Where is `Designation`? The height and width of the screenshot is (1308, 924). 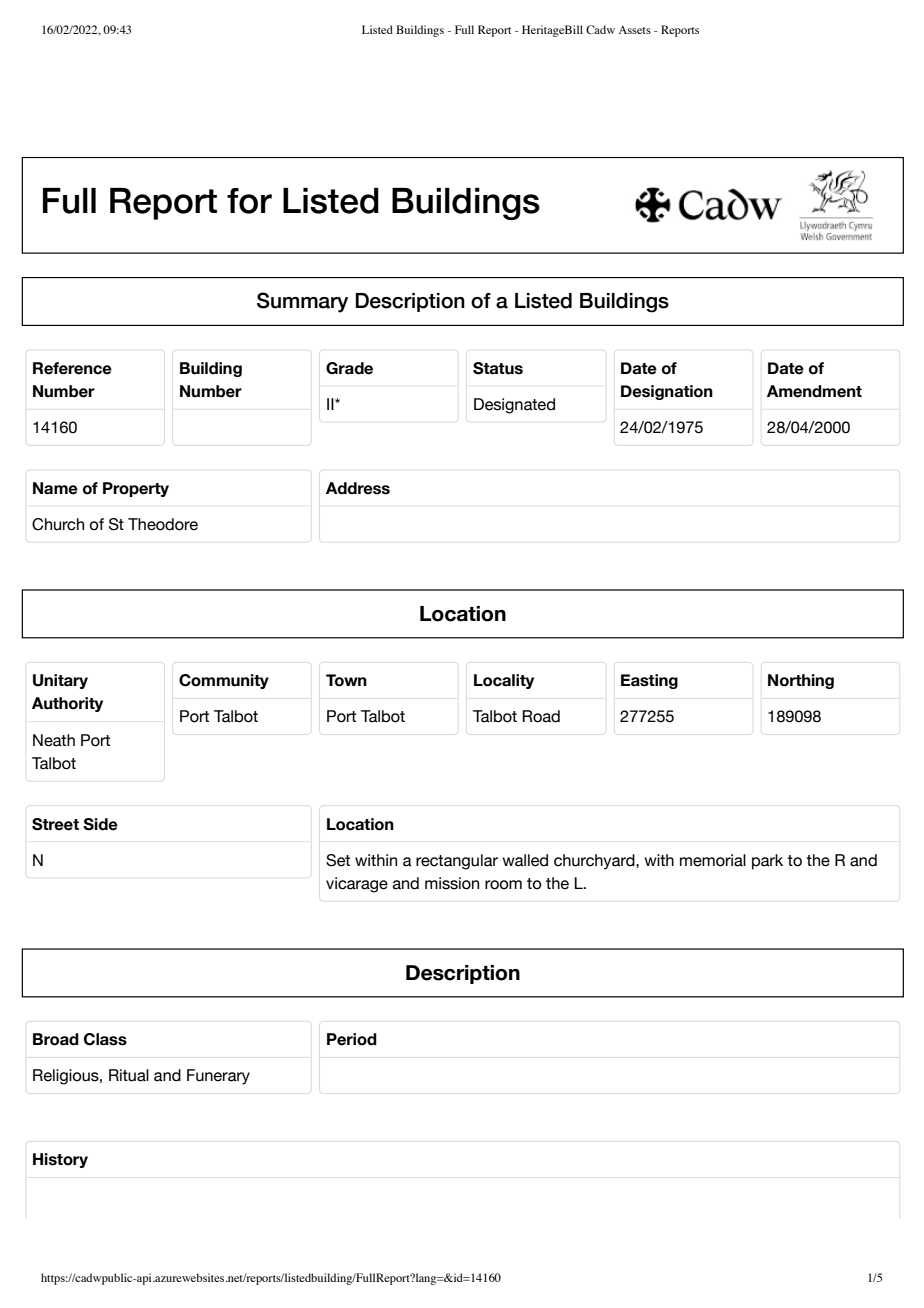 Designation is located at coordinates (667, 392).
